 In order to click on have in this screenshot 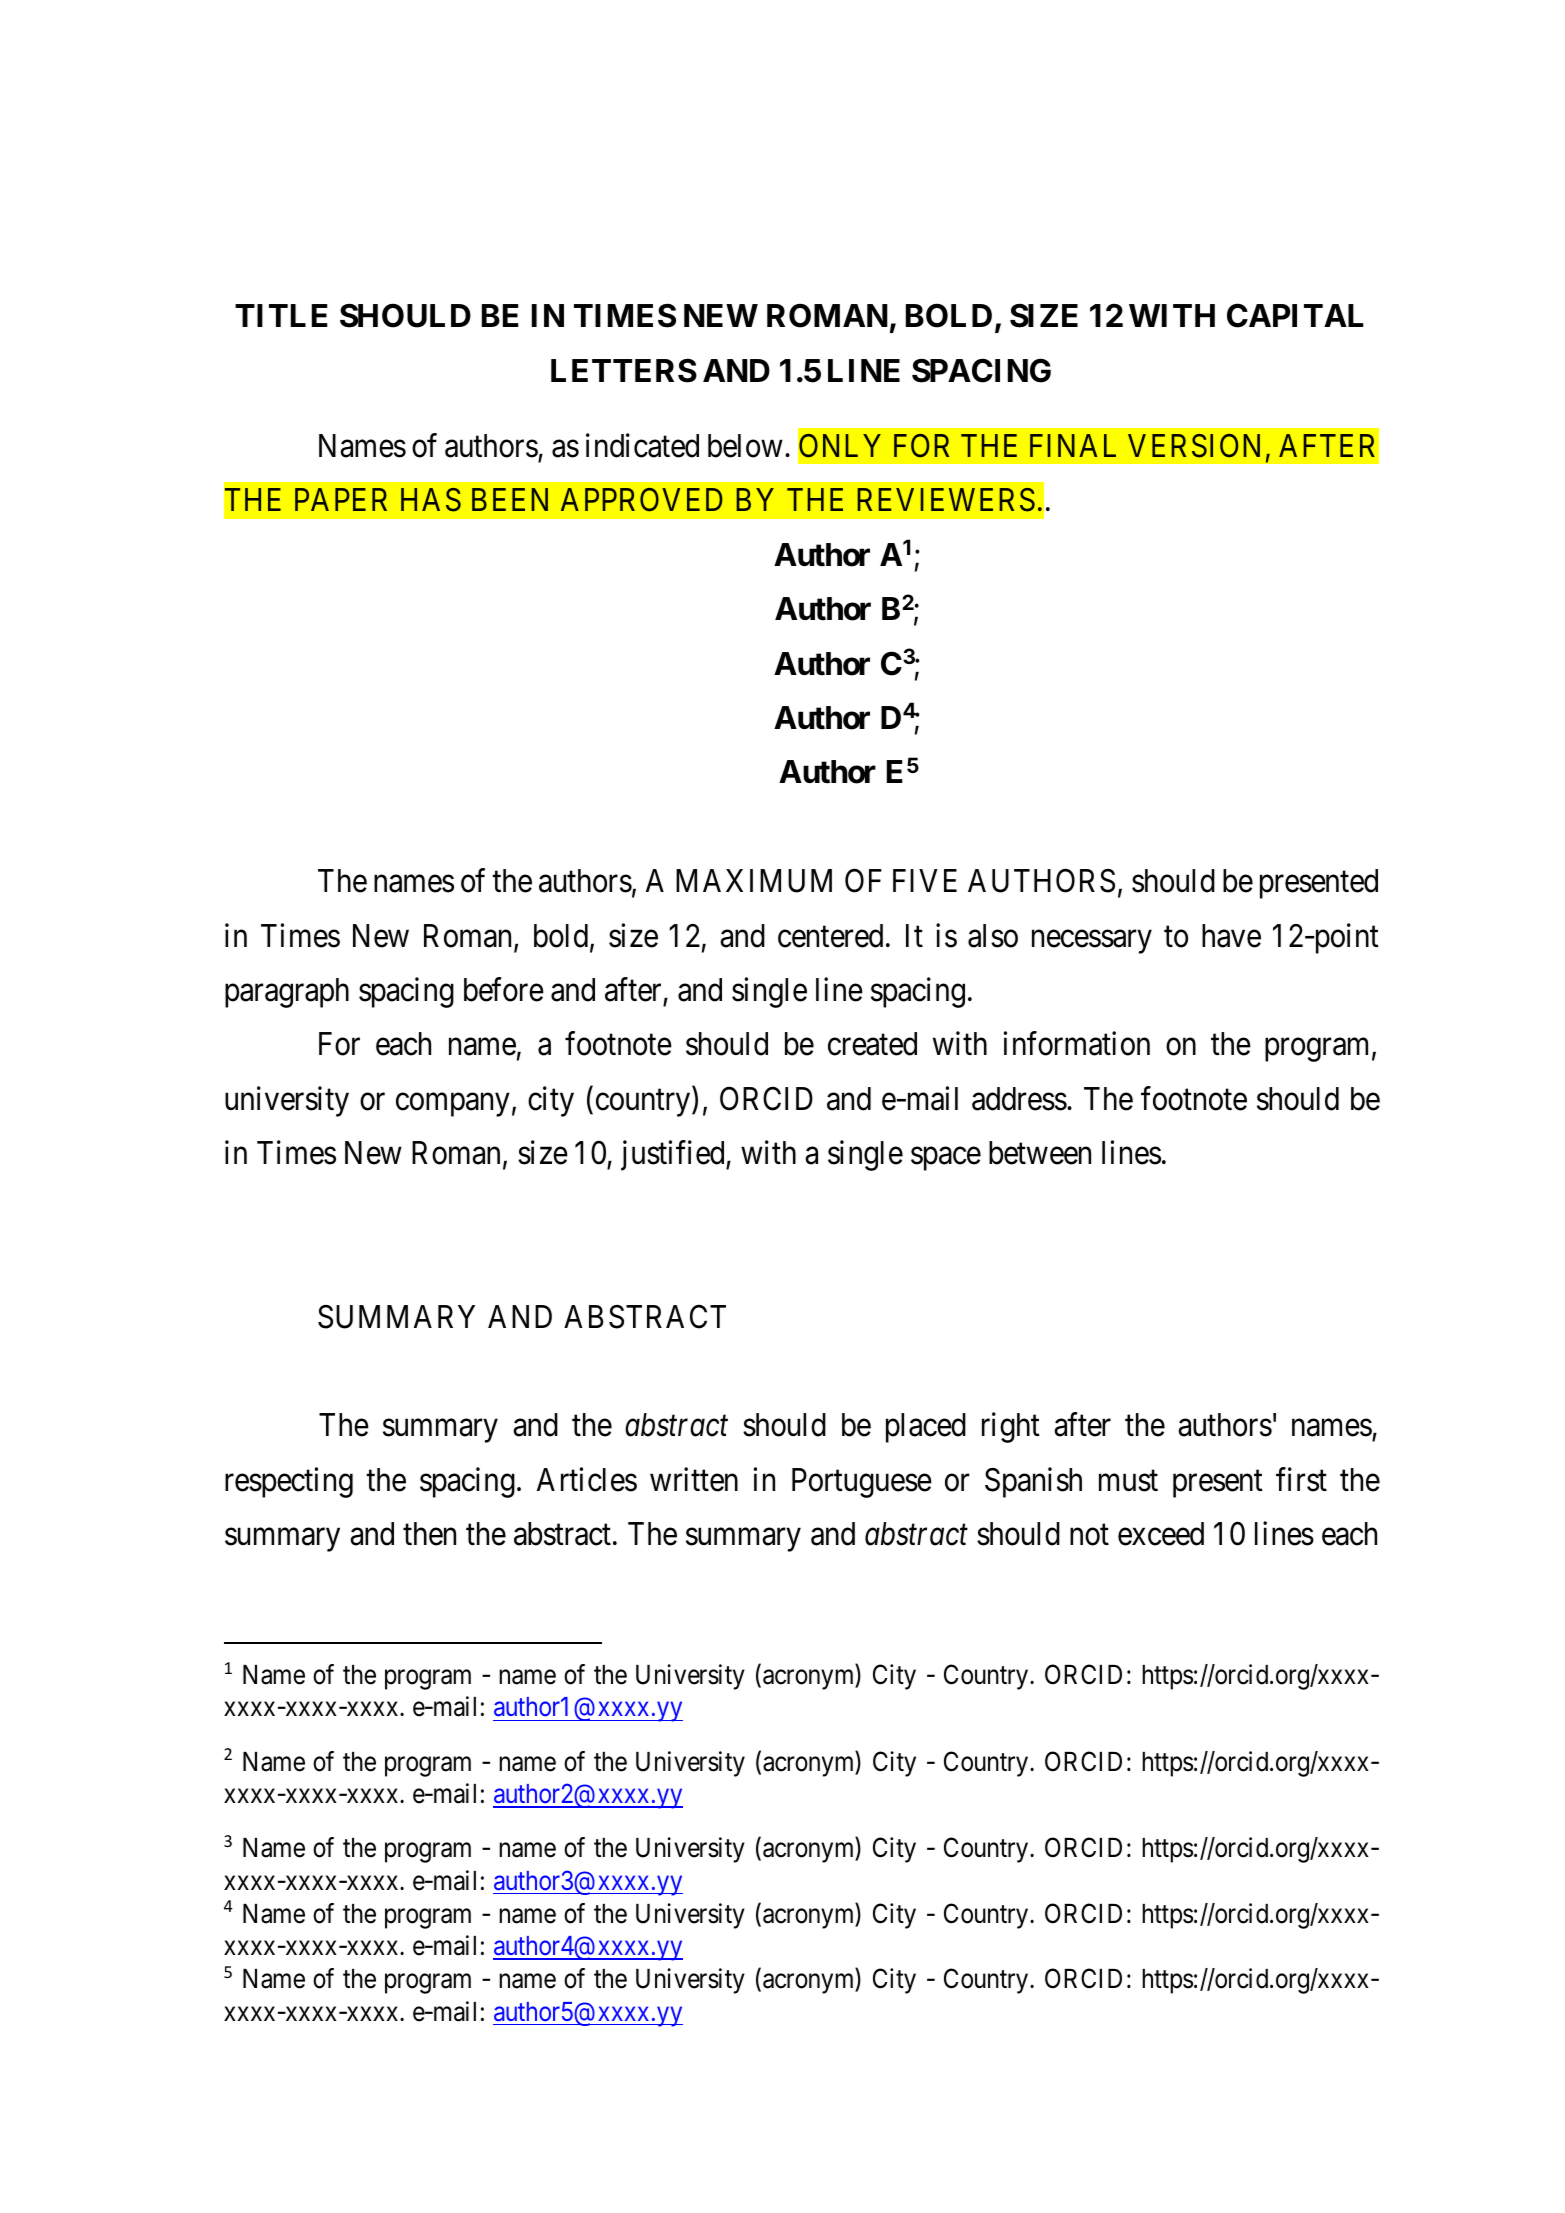, I will do `click(1231, 936)`.
